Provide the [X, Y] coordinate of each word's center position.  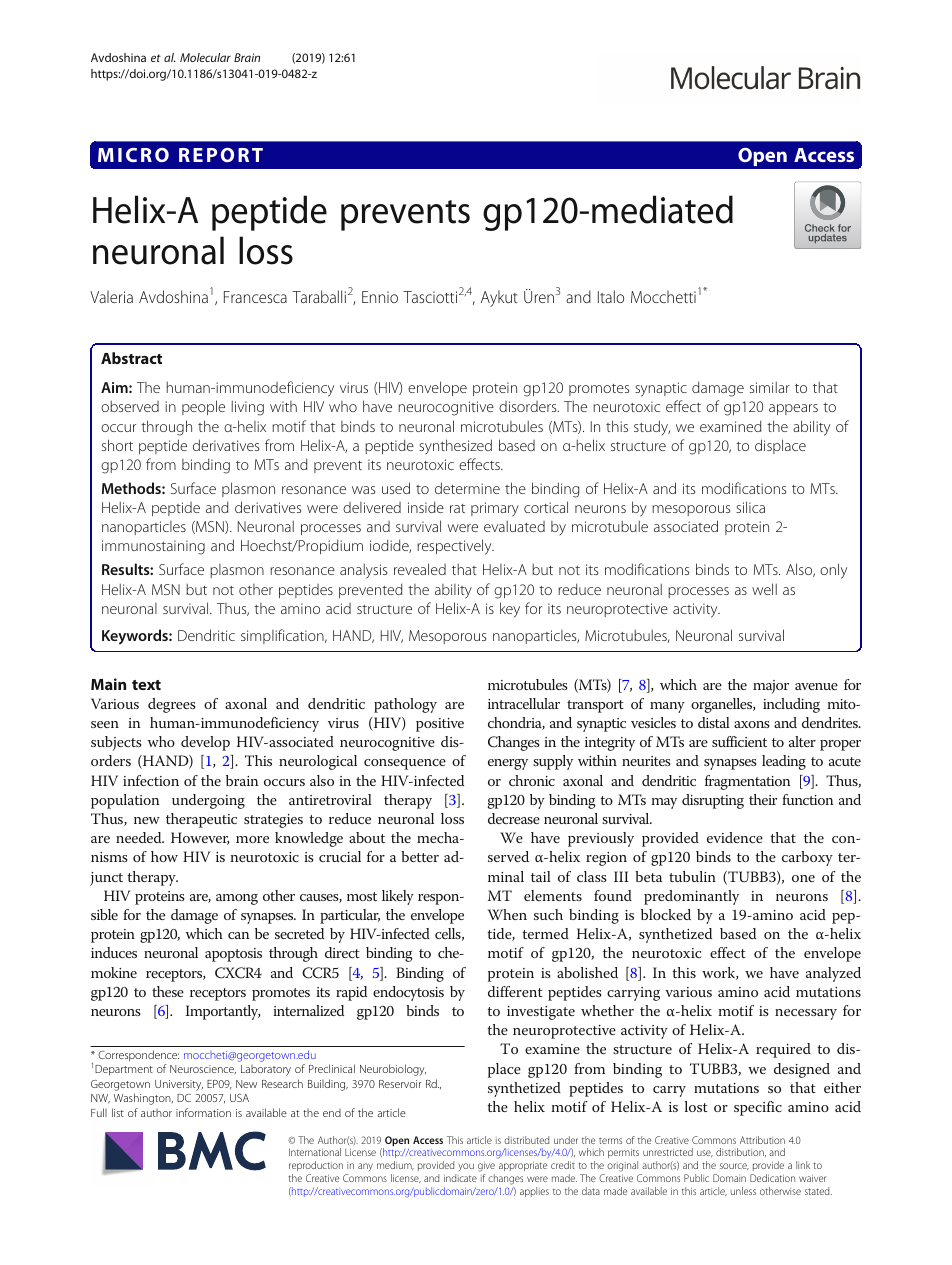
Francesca [255, 297]
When [507, 914]
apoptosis [233, 955]
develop [205, 743]
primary [495, 509]
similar [770, 387]
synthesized [455, 447]
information [203, 1112]
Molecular [205, 57]
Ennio [380, 297]
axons [752, 724]
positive [440, 725]
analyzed [833, 974]
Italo [611, 296]
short [117, 445]
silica [750, 507]
